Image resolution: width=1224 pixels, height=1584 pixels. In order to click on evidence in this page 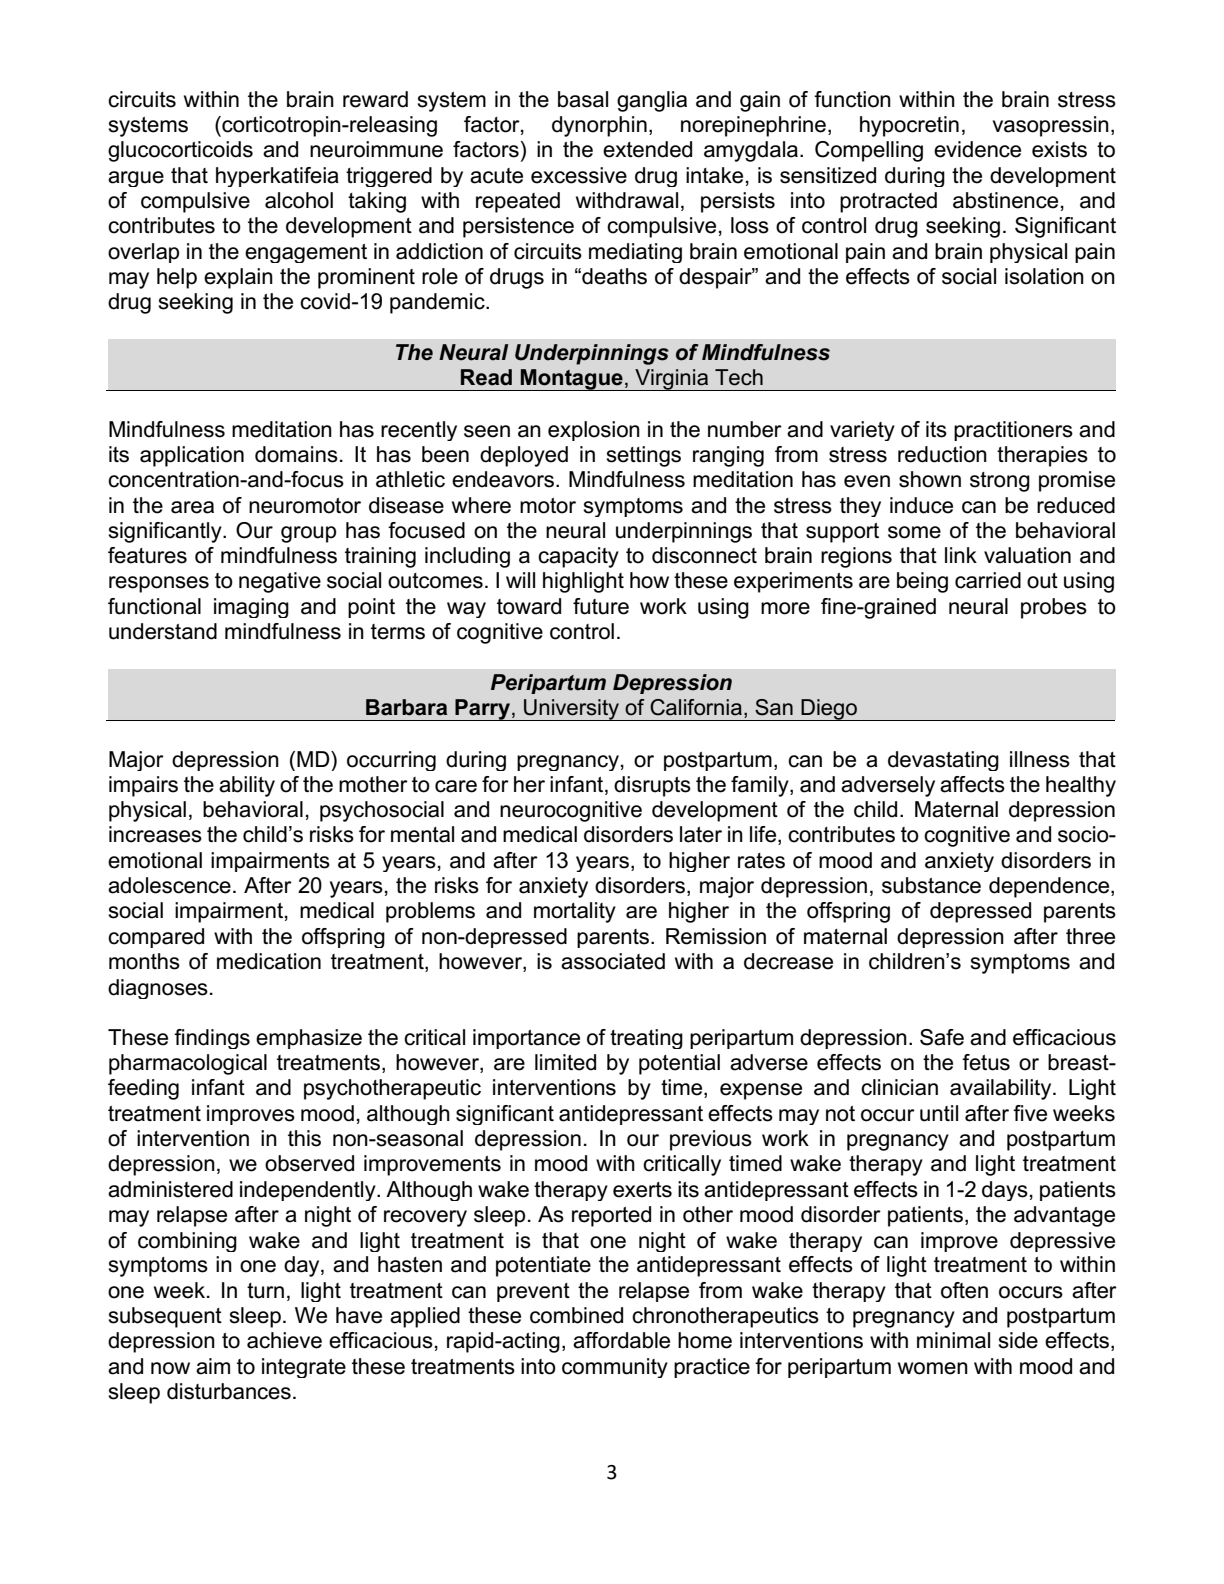, I will do `click(977, 149)`.
